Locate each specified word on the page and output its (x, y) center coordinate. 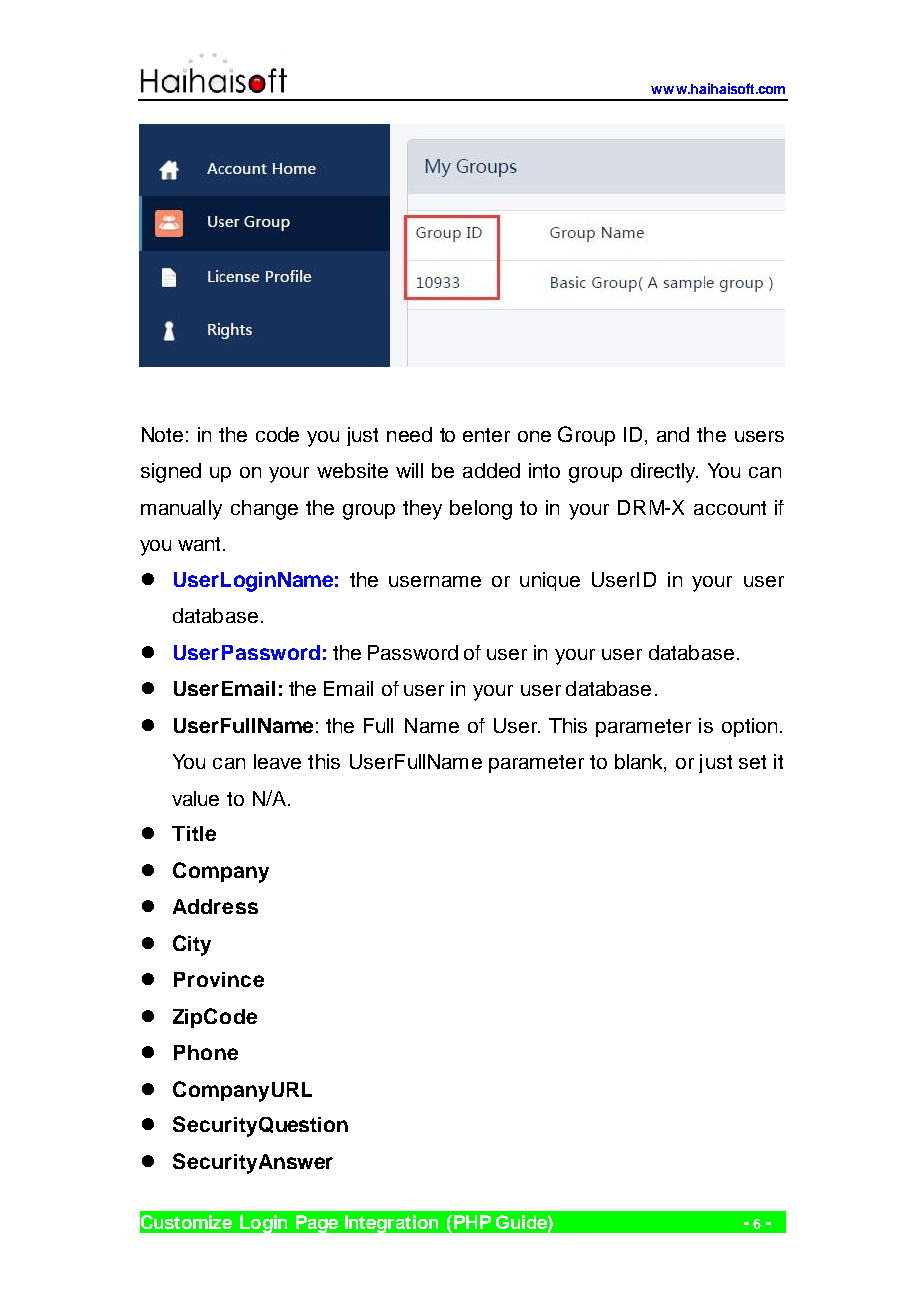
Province (219, 979)
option (749, 727)
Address (215, 906)
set (752, 762)
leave (277, 761)
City (192, 945)
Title (194, 833)
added (491, 470)
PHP (472, 1222)
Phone (206, 1052)
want (201, 544)
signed (171, 473)
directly (664, 473)
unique (550, 581)
